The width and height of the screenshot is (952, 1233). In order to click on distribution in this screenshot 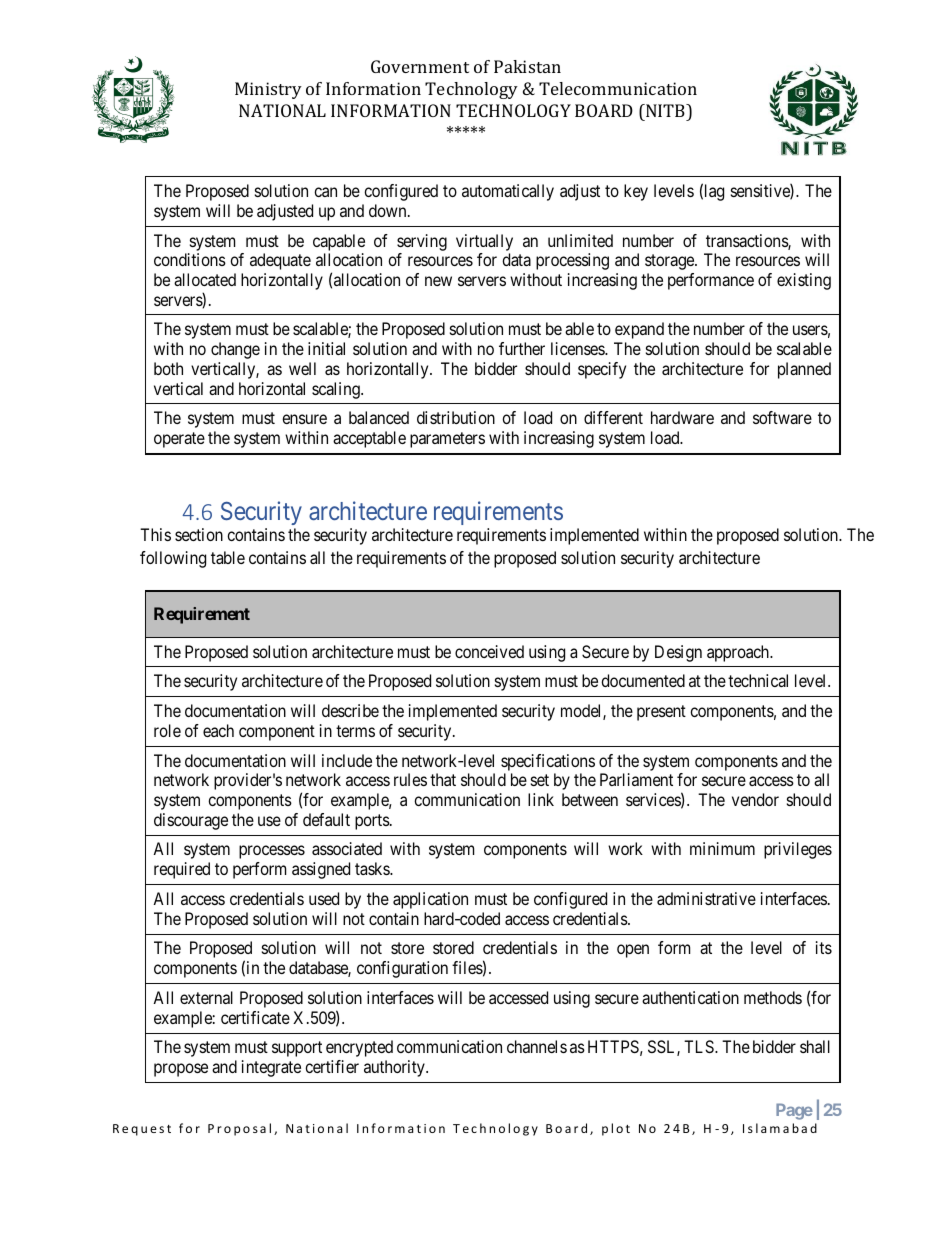, I will do `click(456, 417)`.
